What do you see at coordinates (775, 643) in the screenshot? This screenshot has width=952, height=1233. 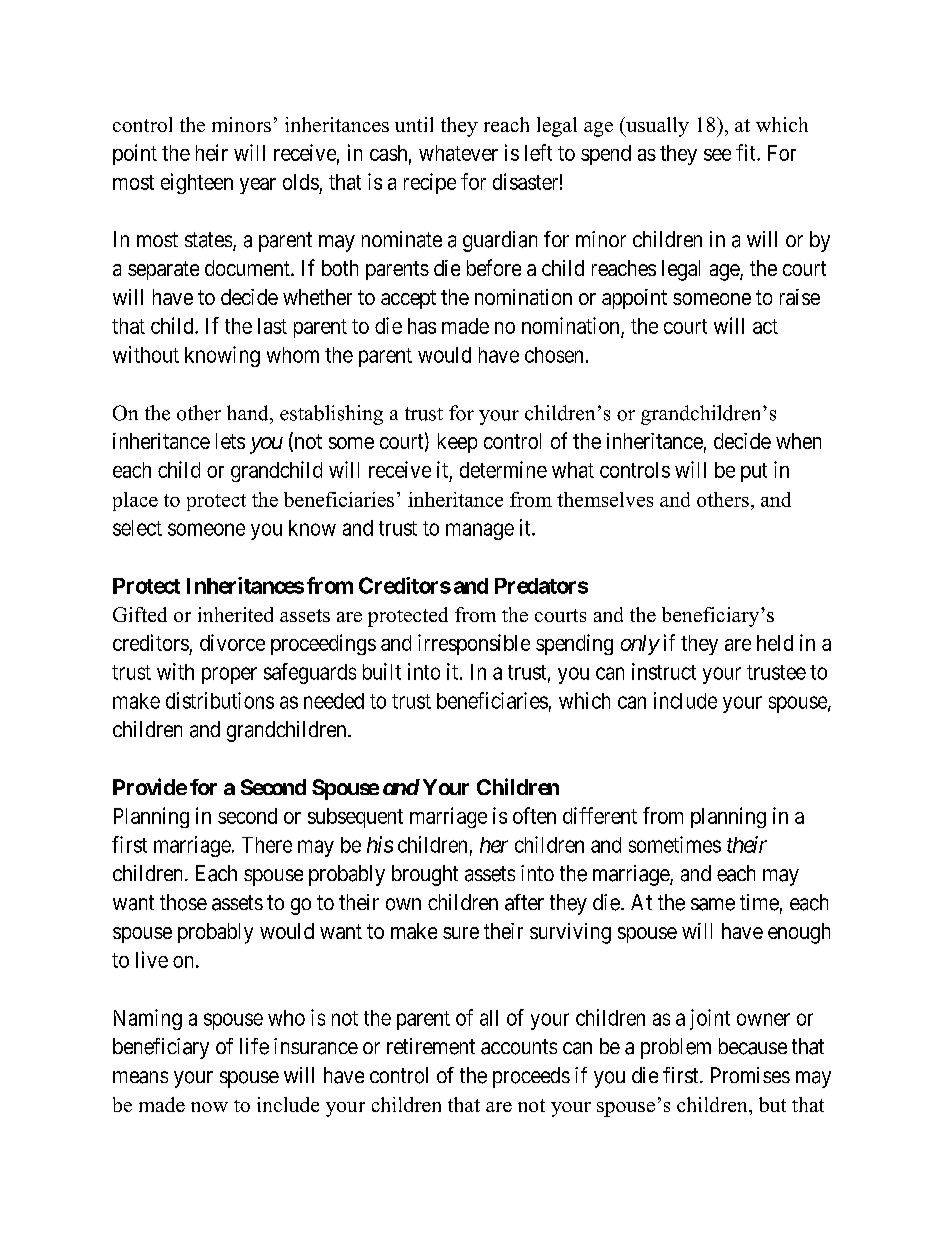 I see `held` at bounding box center [775, 643].
